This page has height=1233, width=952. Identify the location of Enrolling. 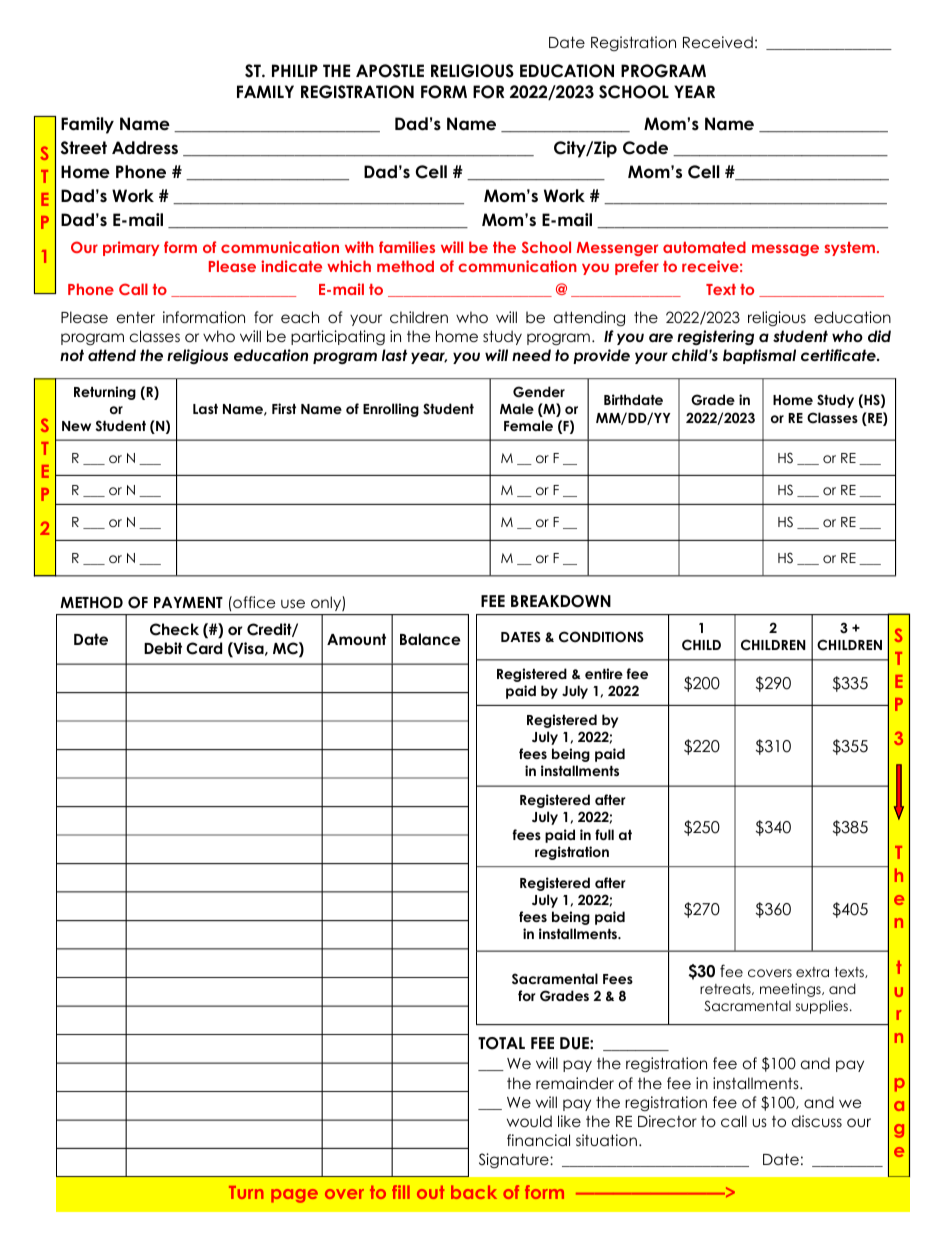
(391, 410).
